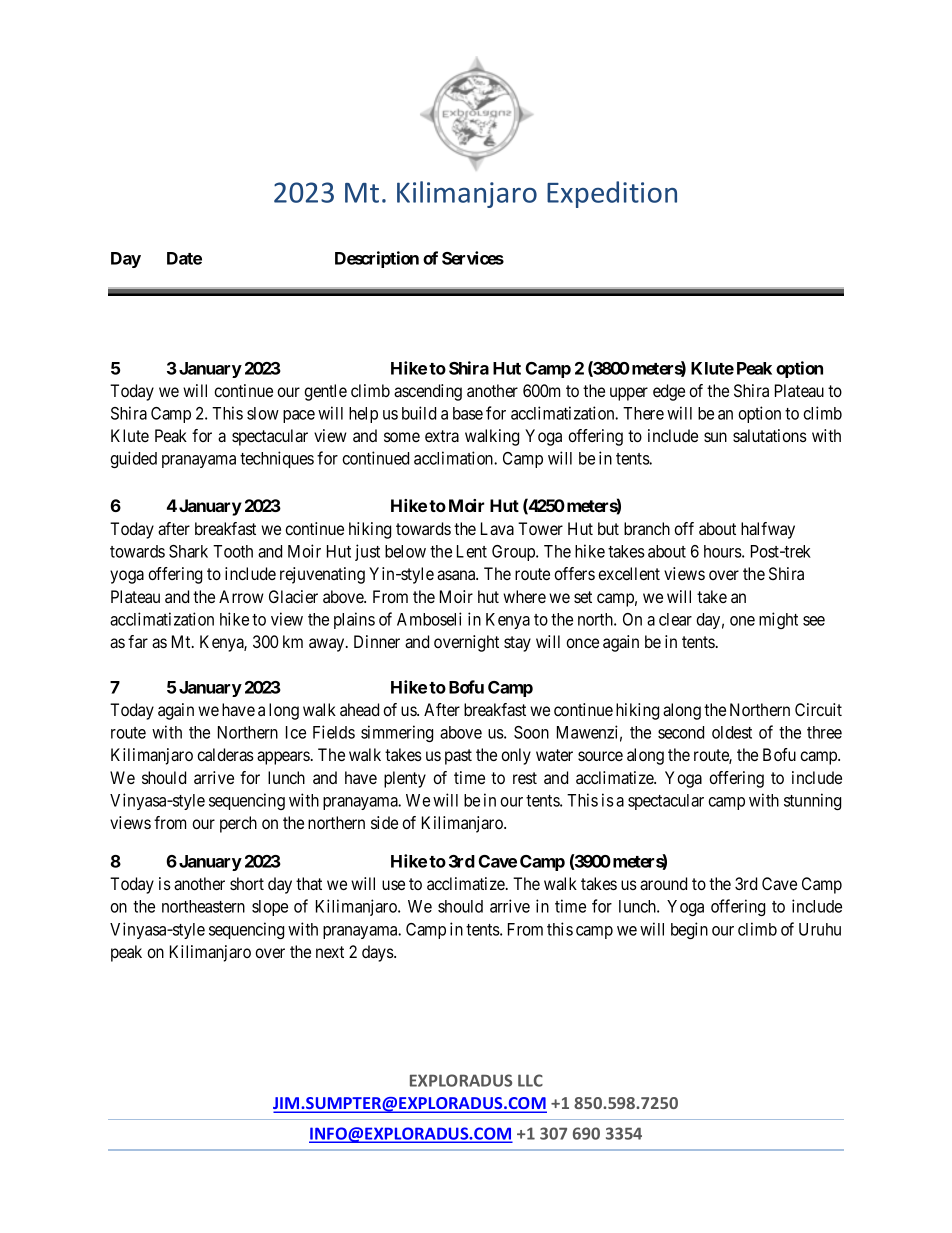 The height and width of the image is (1233, 952). I want to click on far, so click(138, 641).
